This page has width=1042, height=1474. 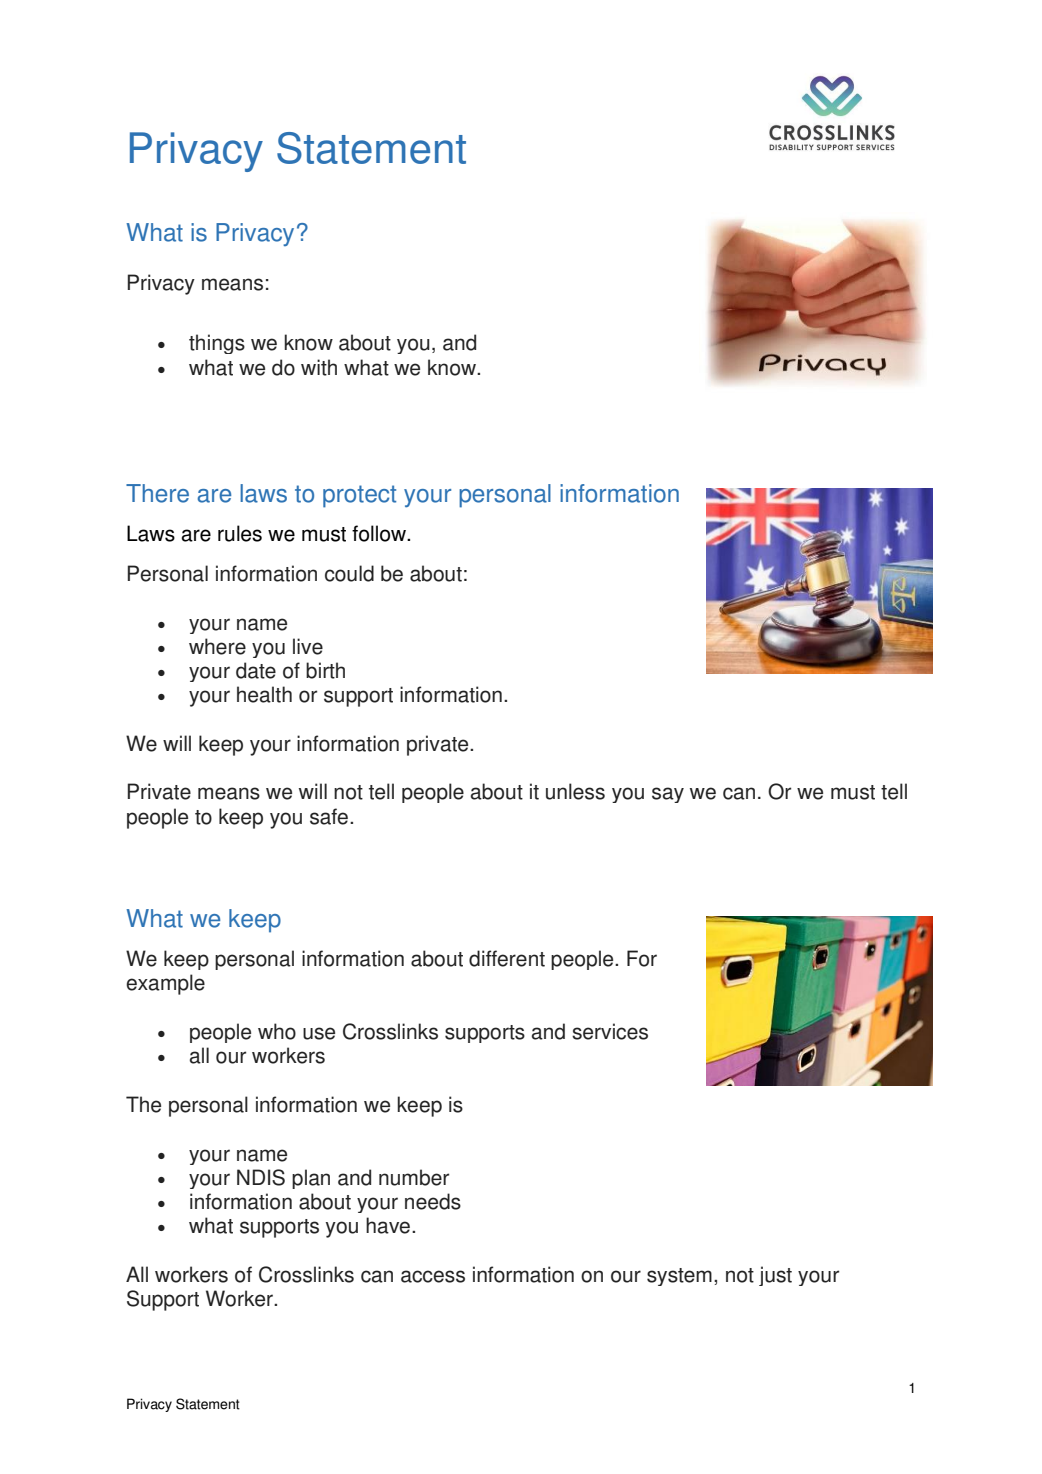 I want to click on rules, so click(x=240, y=533).
